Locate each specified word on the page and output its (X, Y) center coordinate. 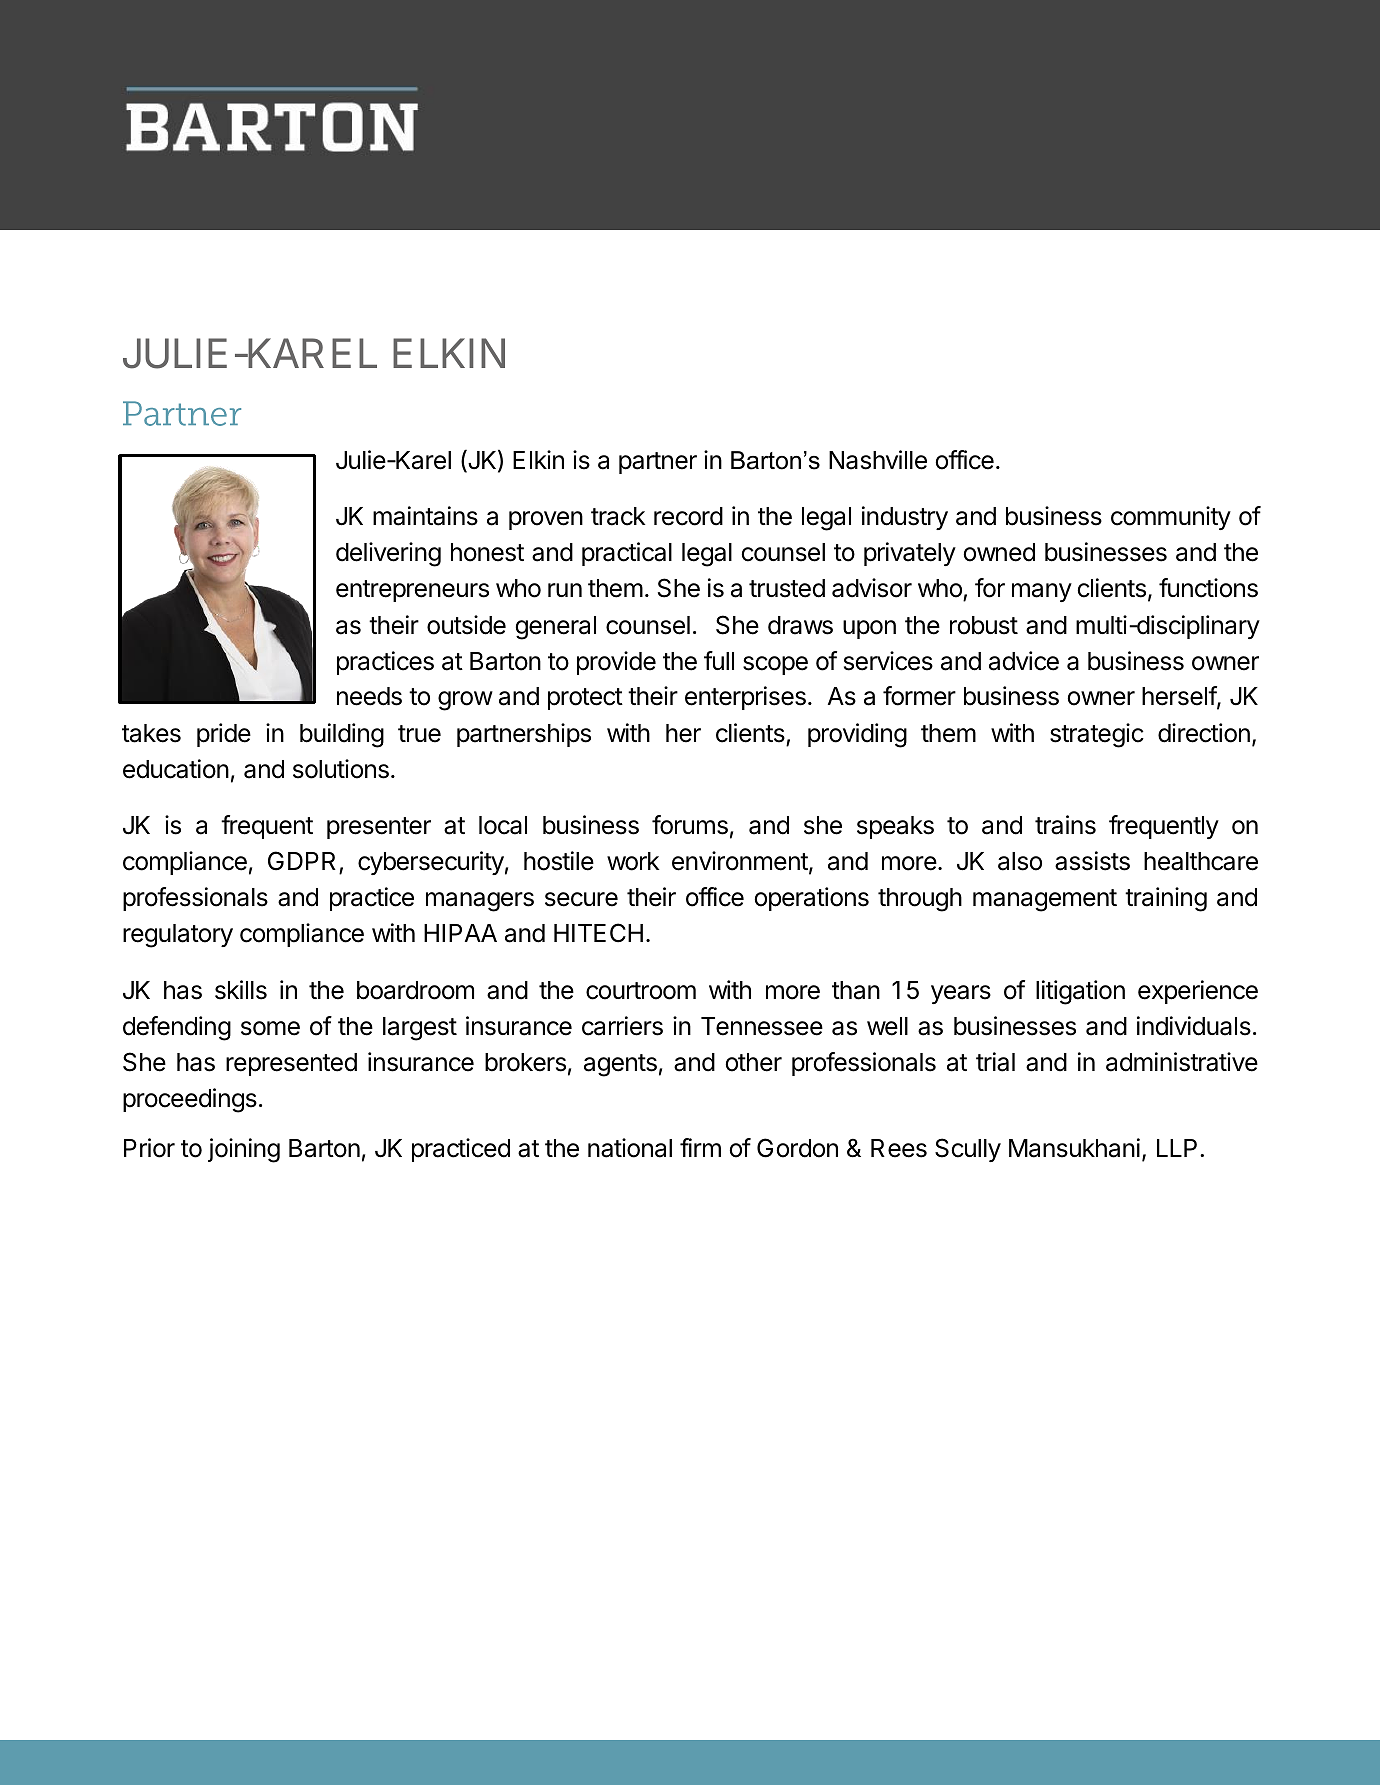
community (1171, 518)
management (1045, 900)
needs (369, 696)
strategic (1097, 735)
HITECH (598, 933)
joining (244, 1150)
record (688, 516)
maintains (425, 516)
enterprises (745, 698)
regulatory (178, 936)
